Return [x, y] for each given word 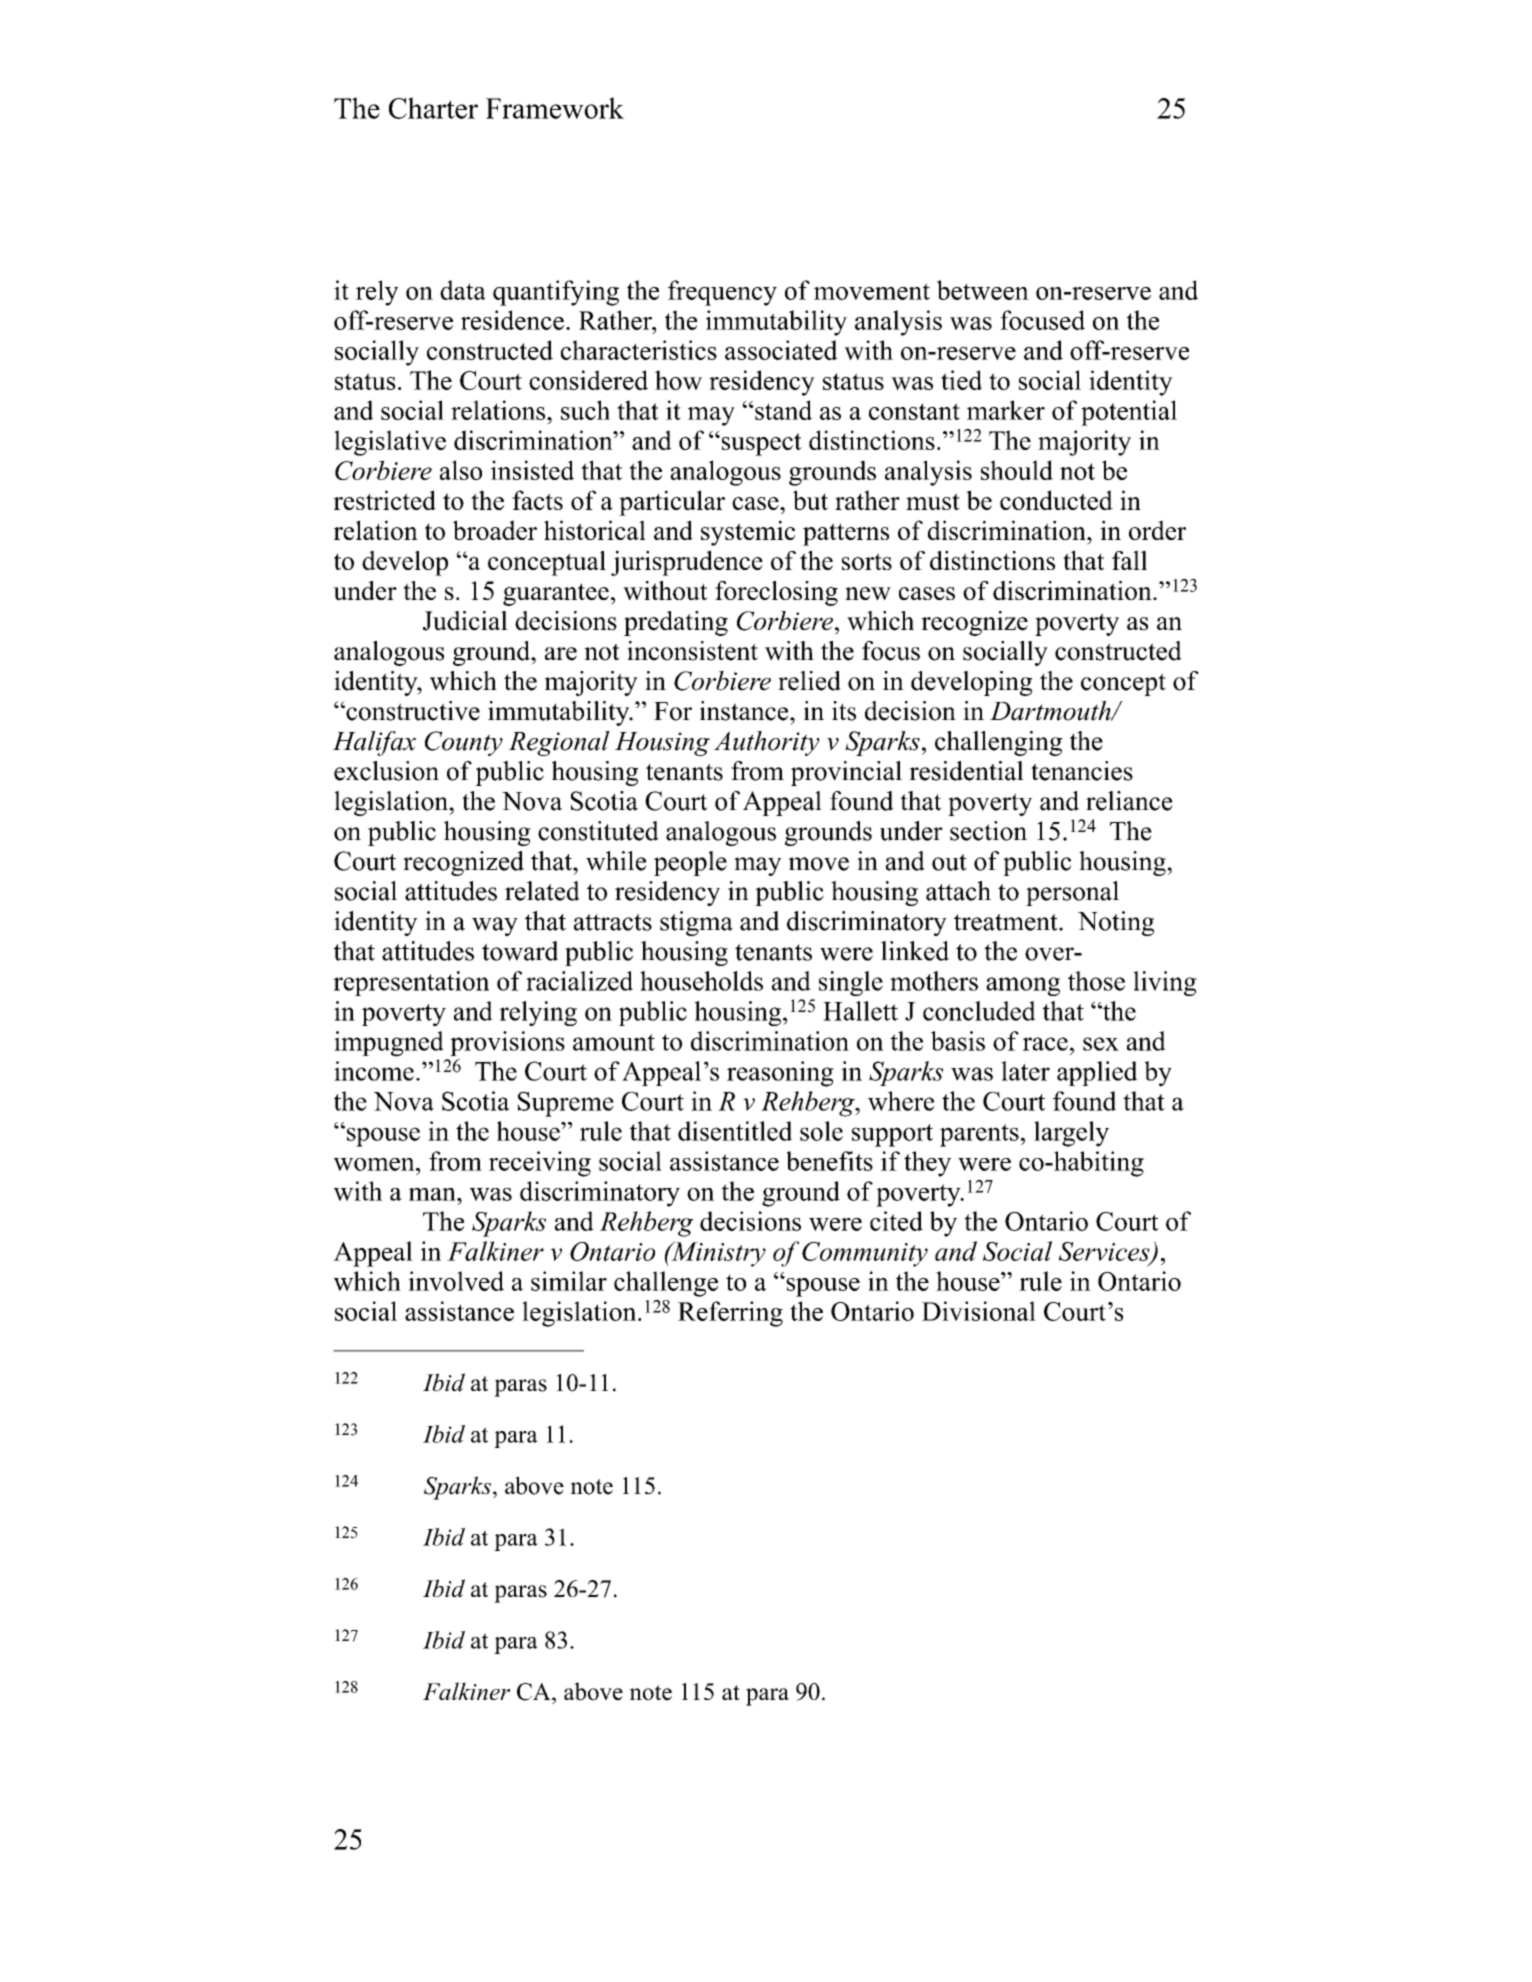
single [851, 983]
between [983, 290]
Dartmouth [1051, 711]
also [461, 470]
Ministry [717, 1254]
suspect [760, 444]
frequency [722, 293]
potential [1129, 413]
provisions [507, 1043]
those [1096, 981]
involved [456, 1281]
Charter [433, 108]
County [464, 743]
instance [745, 711]
